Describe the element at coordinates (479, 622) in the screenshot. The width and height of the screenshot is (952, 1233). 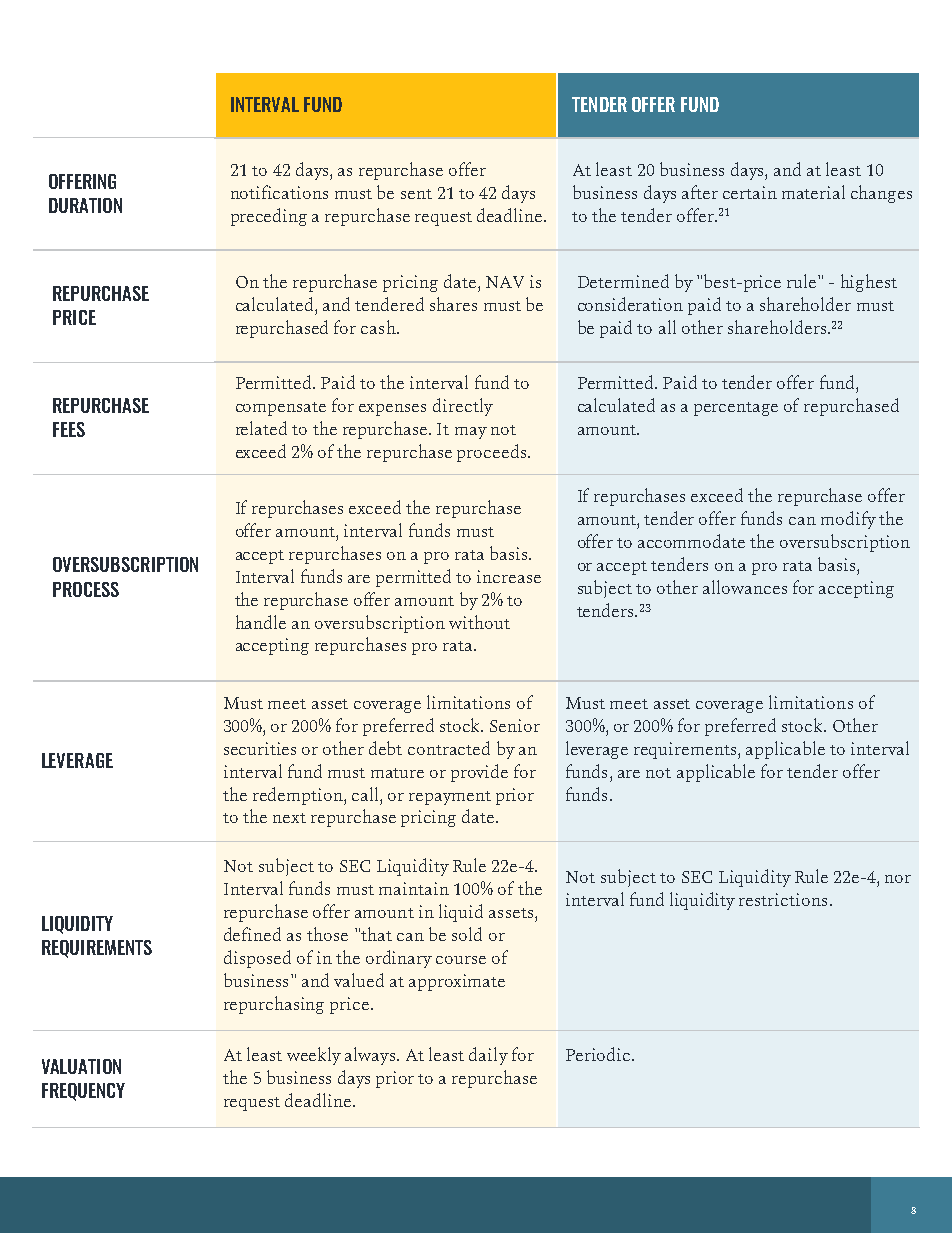
I see `without` at that location.
